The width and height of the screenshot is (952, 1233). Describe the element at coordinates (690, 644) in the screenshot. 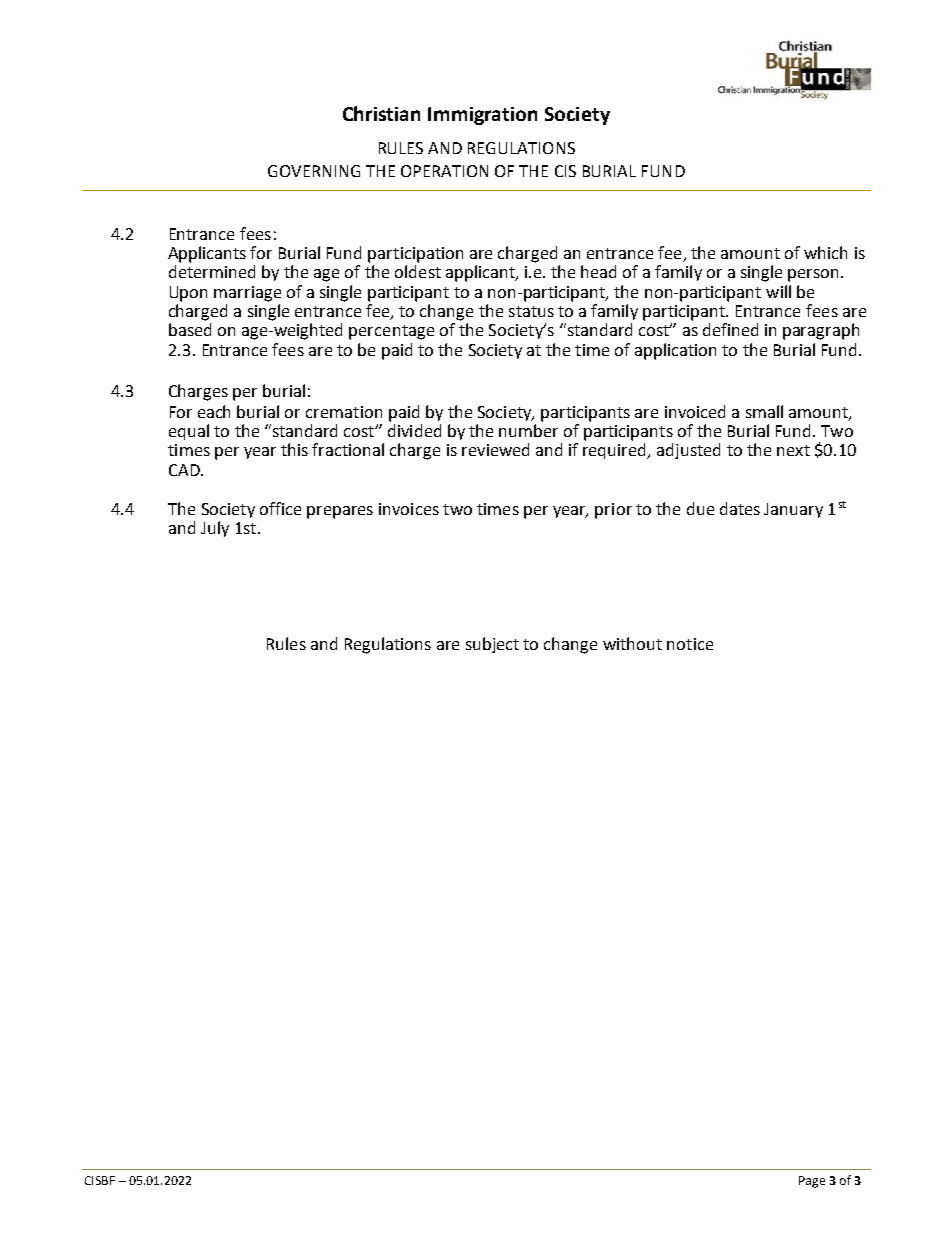

I see `notice` at that location.
